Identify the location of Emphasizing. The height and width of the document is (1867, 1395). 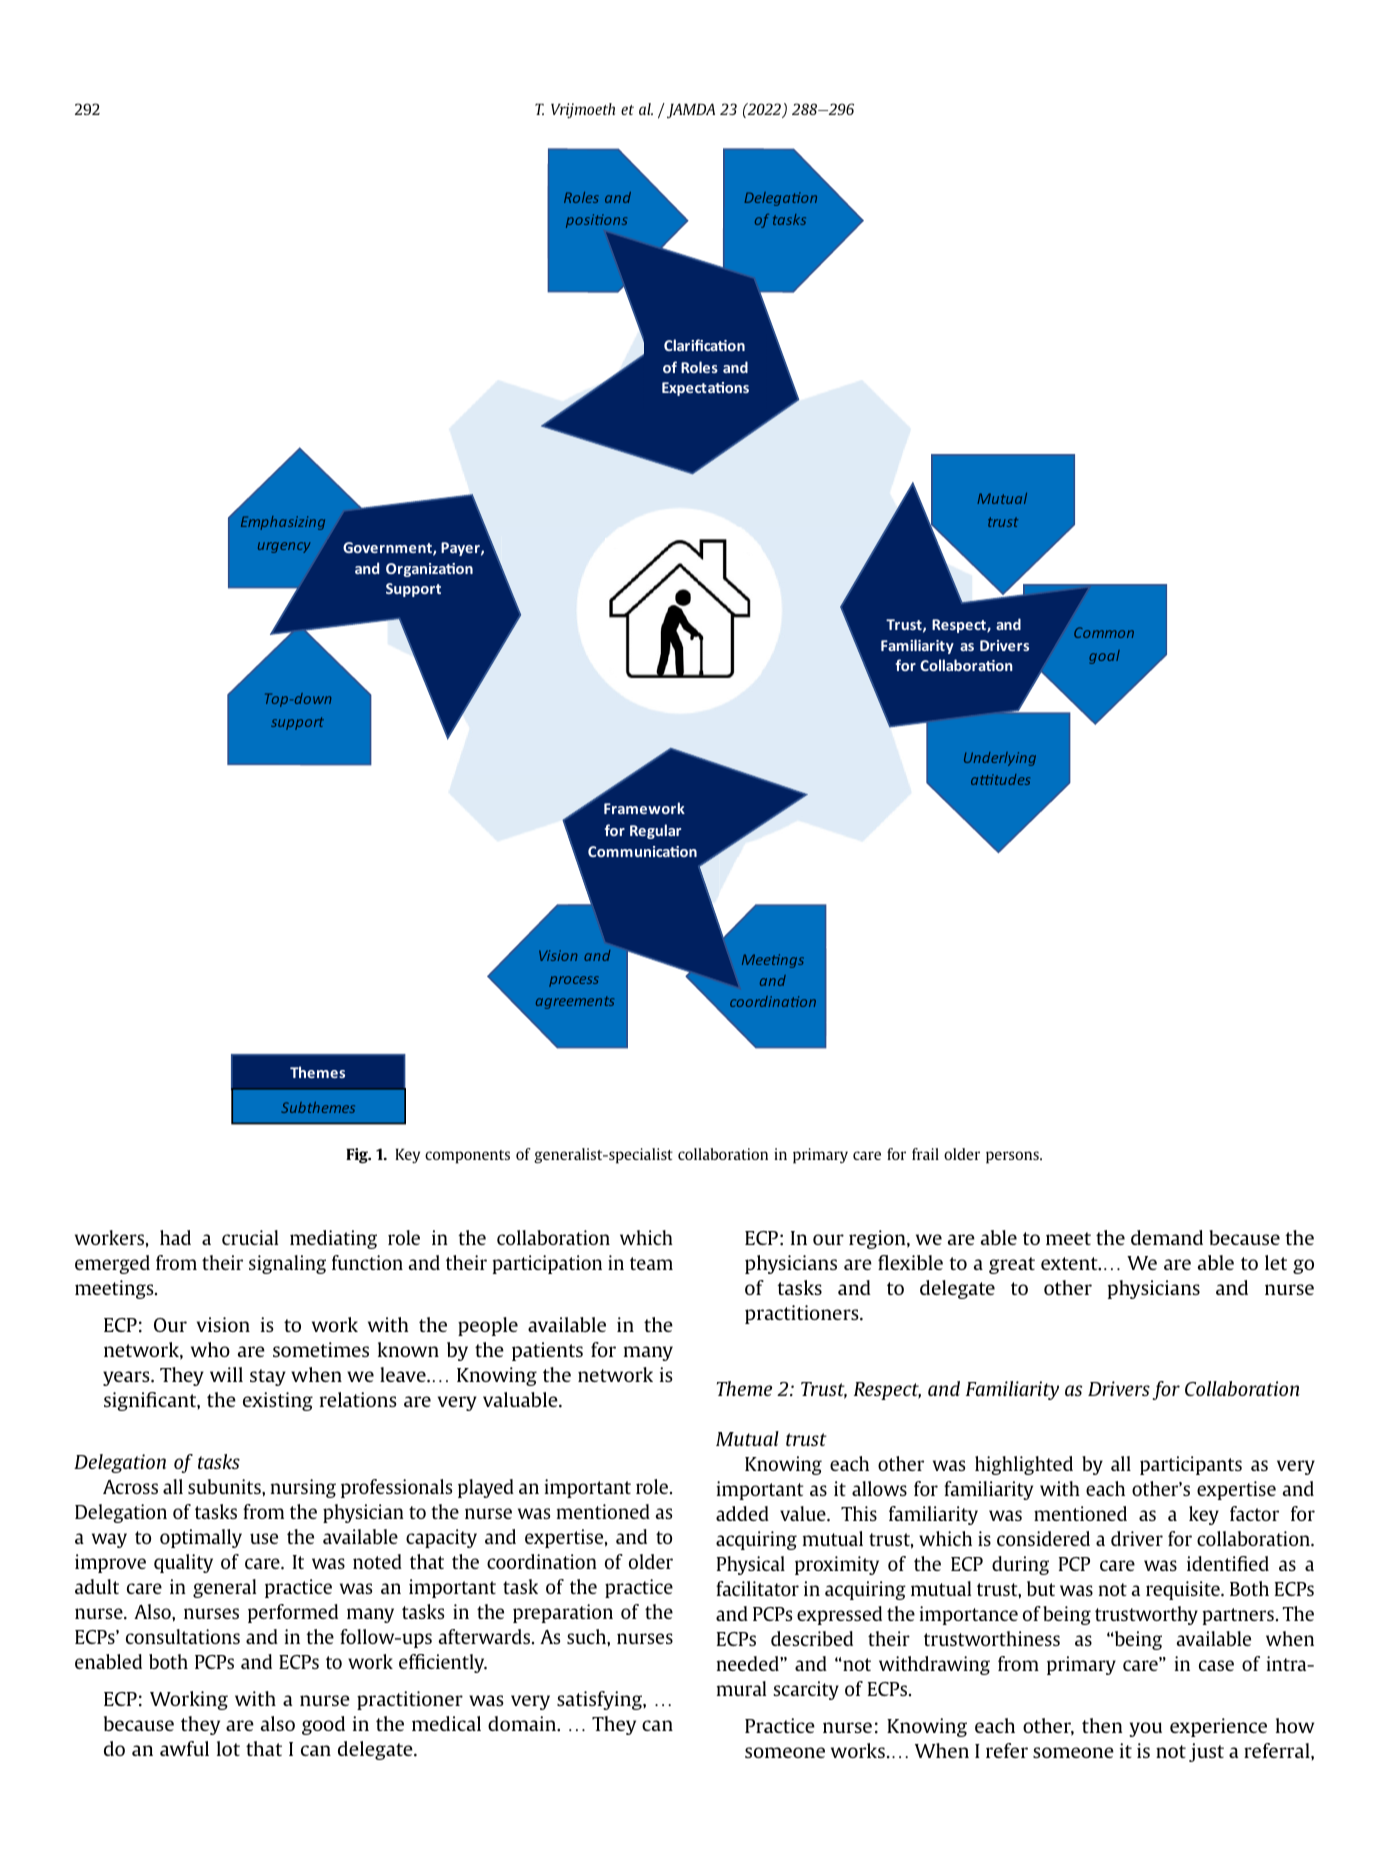
(283, 523).
